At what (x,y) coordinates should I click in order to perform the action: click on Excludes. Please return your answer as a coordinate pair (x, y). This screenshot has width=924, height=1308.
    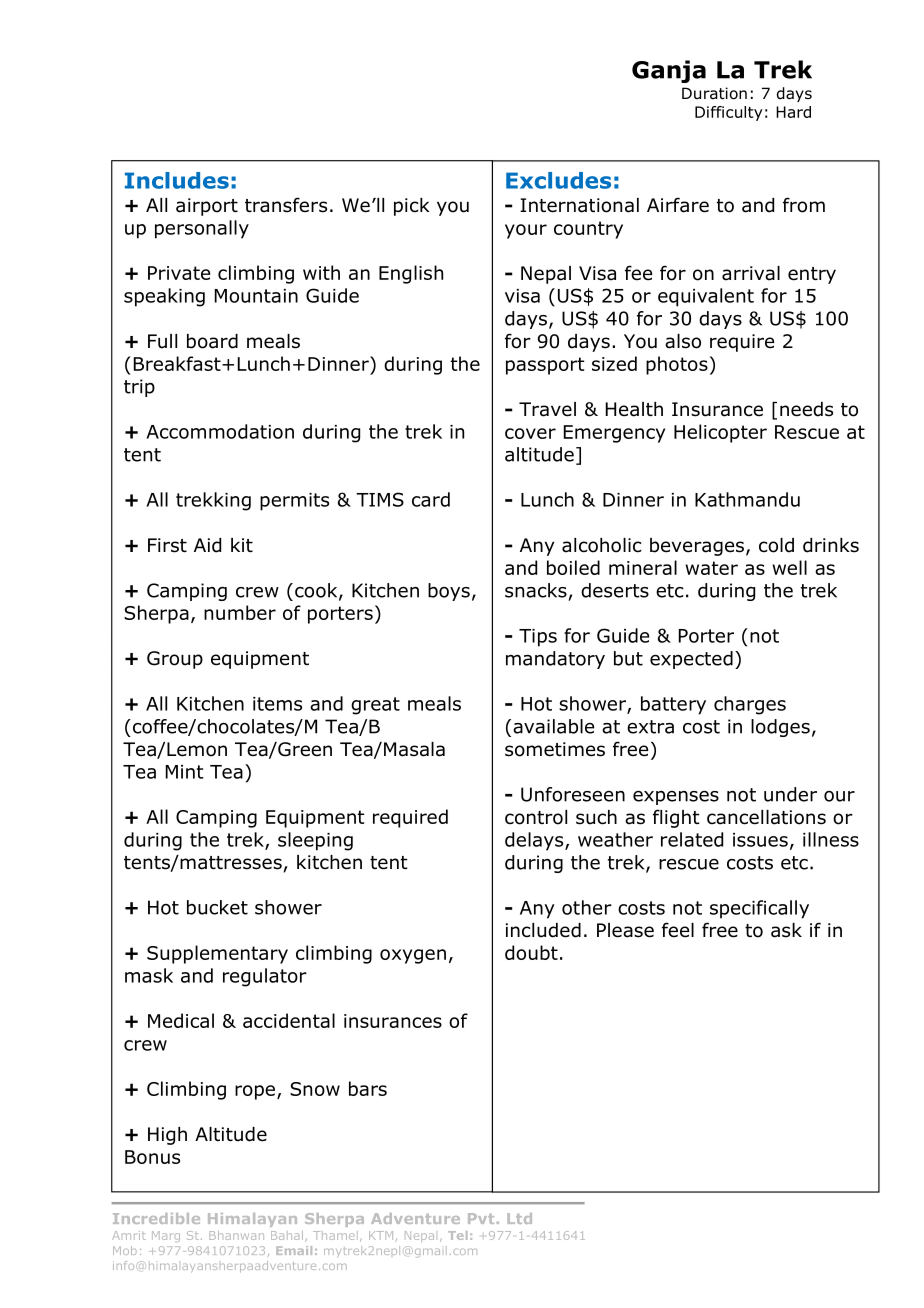
    Looking at the image, I should click on (558, 180).
